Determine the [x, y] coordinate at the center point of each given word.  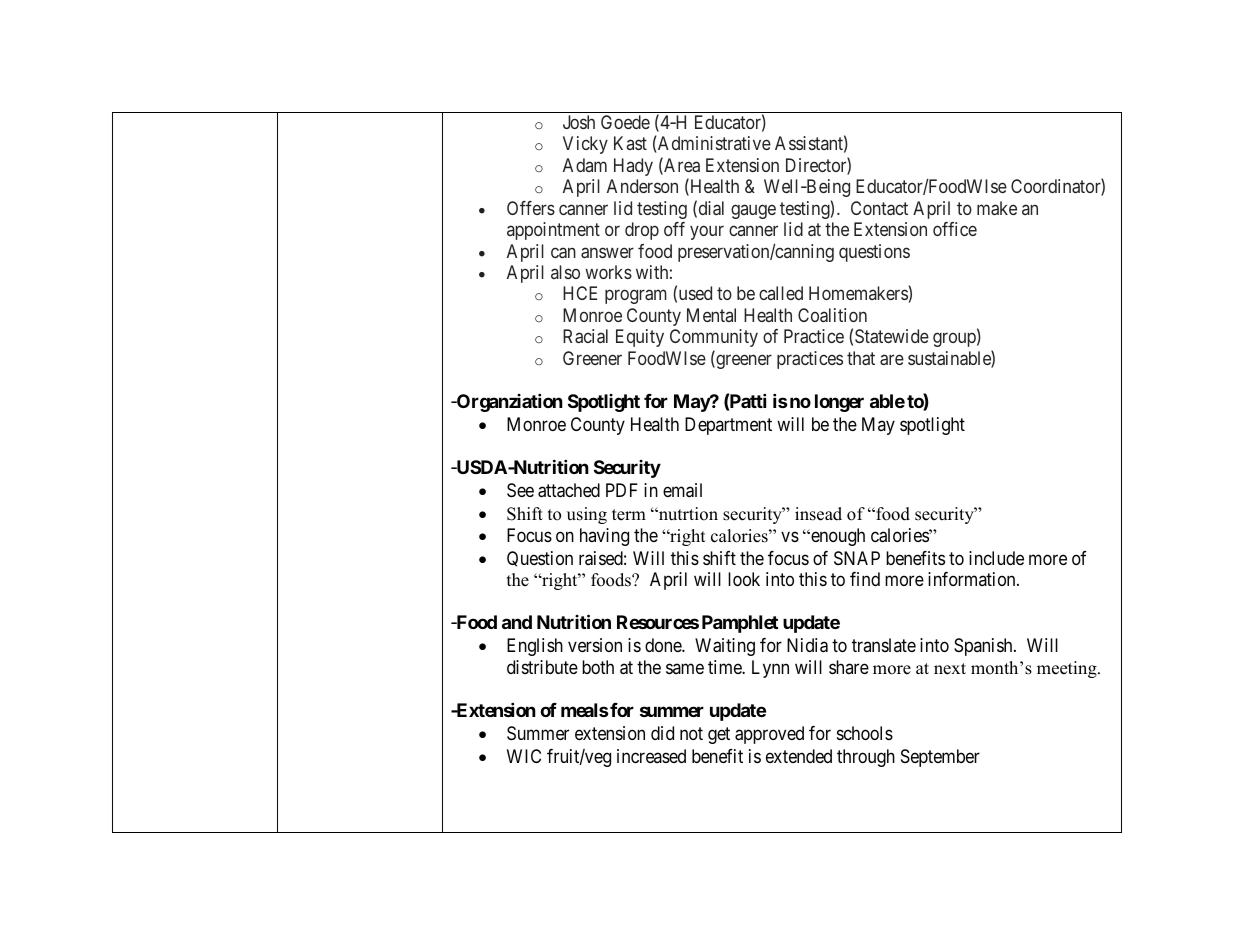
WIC [524, 756]
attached [569, 490]
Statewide [892, 336]
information [973, 579]
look [744, 579]
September [940, 758]
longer [839, 403]
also [565, 272]
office [955, 229]
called [781, 293]
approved [769, 735]
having [604, 537]
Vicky [585, 145]
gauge [753, 211]
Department [728, 426]
